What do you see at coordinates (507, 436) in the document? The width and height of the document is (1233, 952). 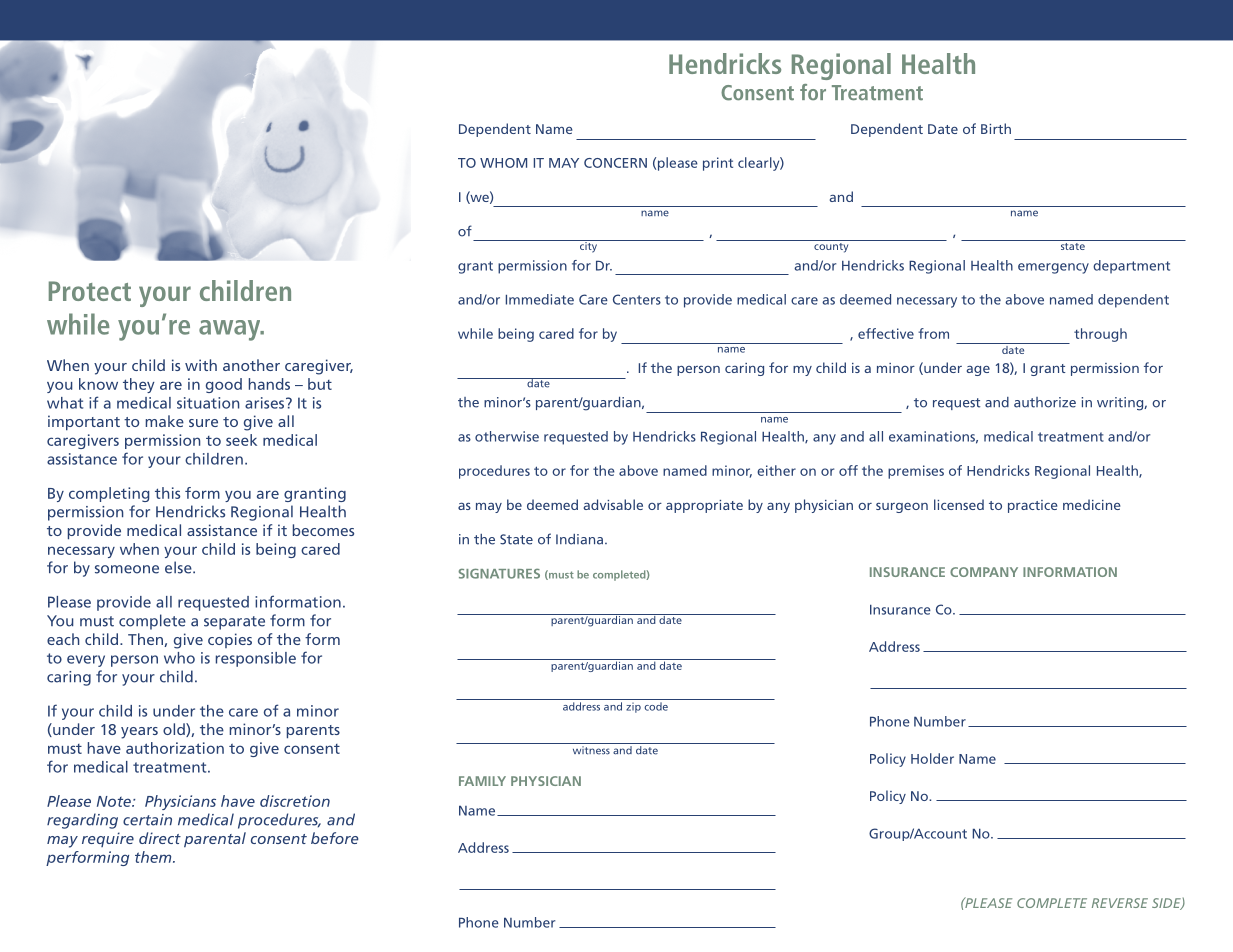 I see `otherwise` at bounding box center [507, 436].
